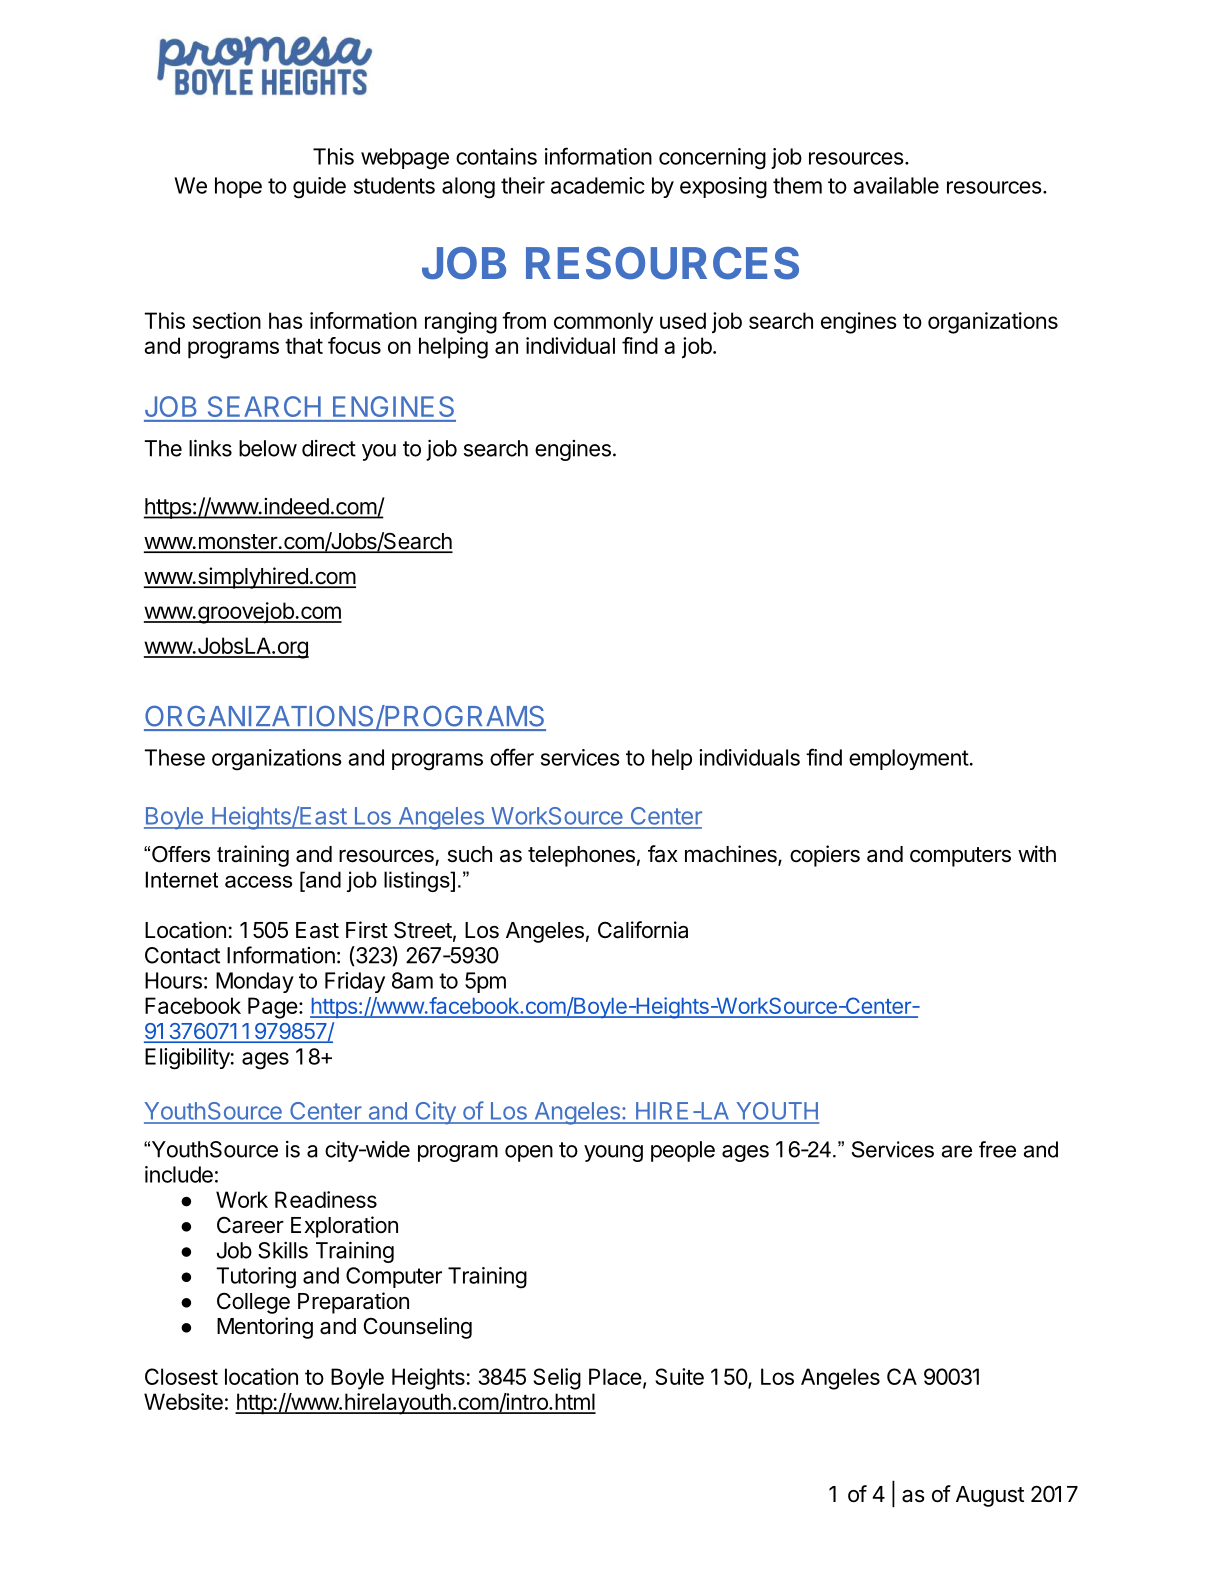  Describe the element at coordinates (598, 185) in the page. I see `academic` at that location.
